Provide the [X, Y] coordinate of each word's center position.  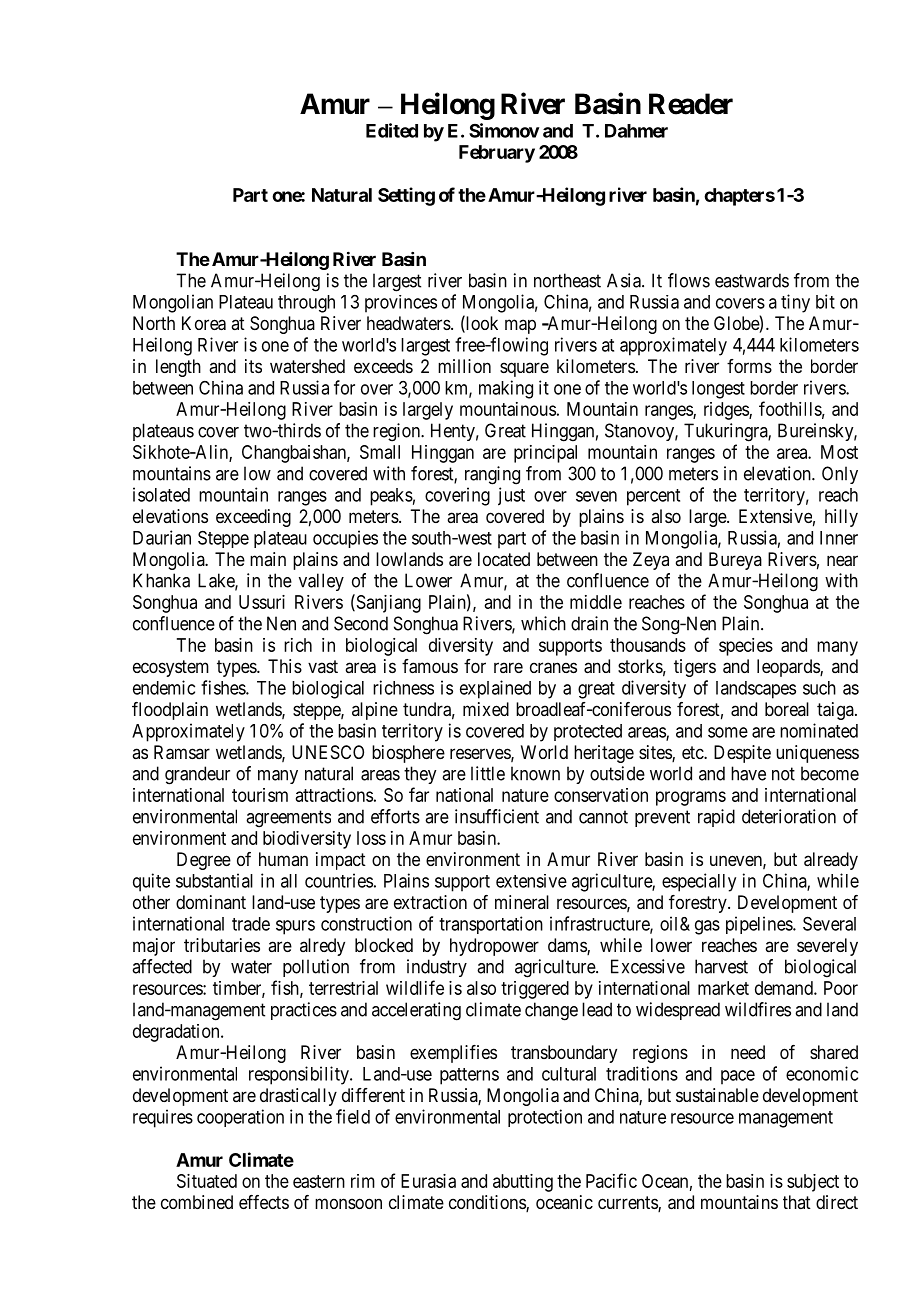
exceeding [253, 518]
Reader [691, 104]
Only [840, 475]
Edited [392, 130]
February [497, 154]
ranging [492, 475]
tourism [260, 795]
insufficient [497, 816]
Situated [207, 1181]
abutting [523, 1183]
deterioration [789, 816]
